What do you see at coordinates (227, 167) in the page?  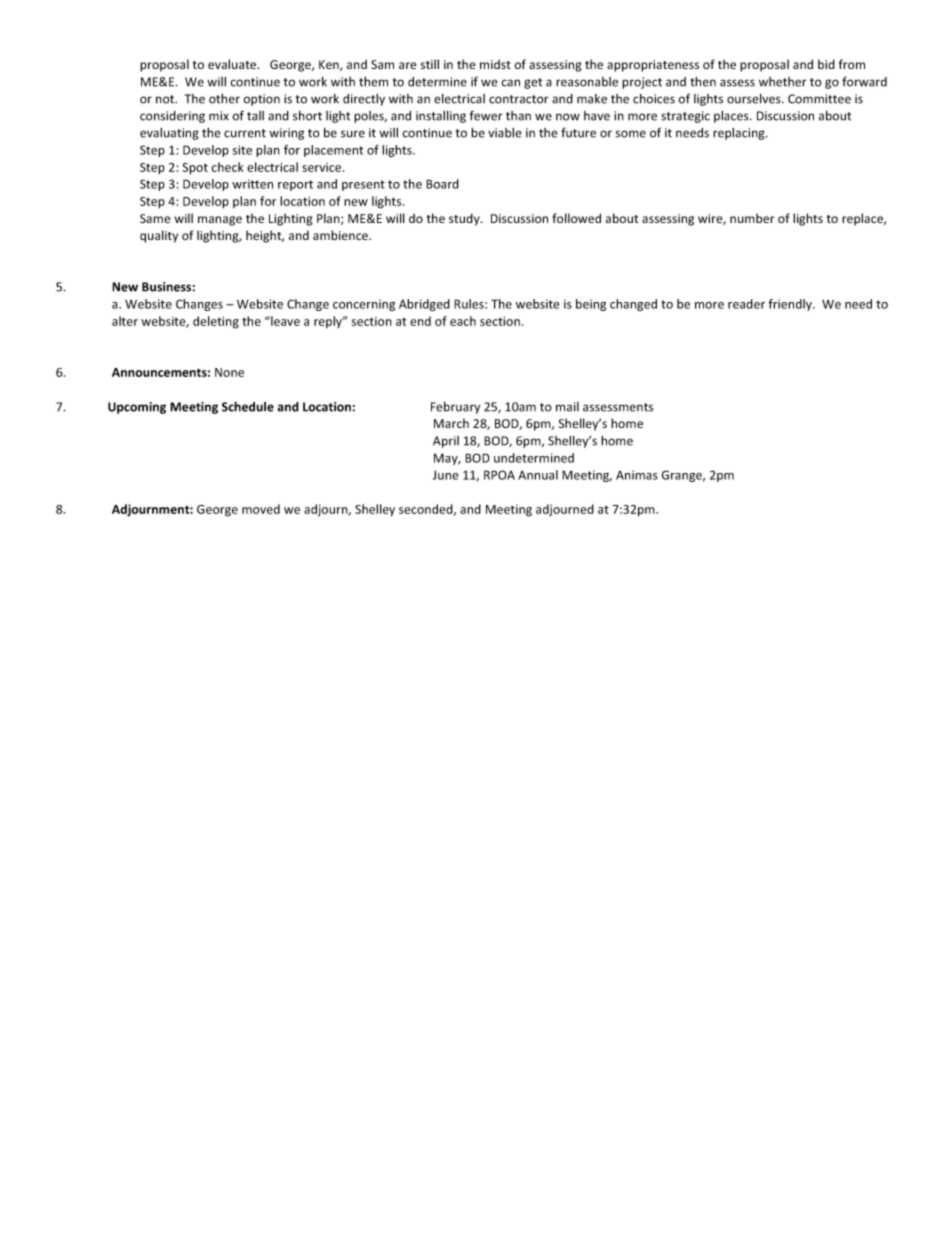 I see `check` at bounding box center [227, 167].
